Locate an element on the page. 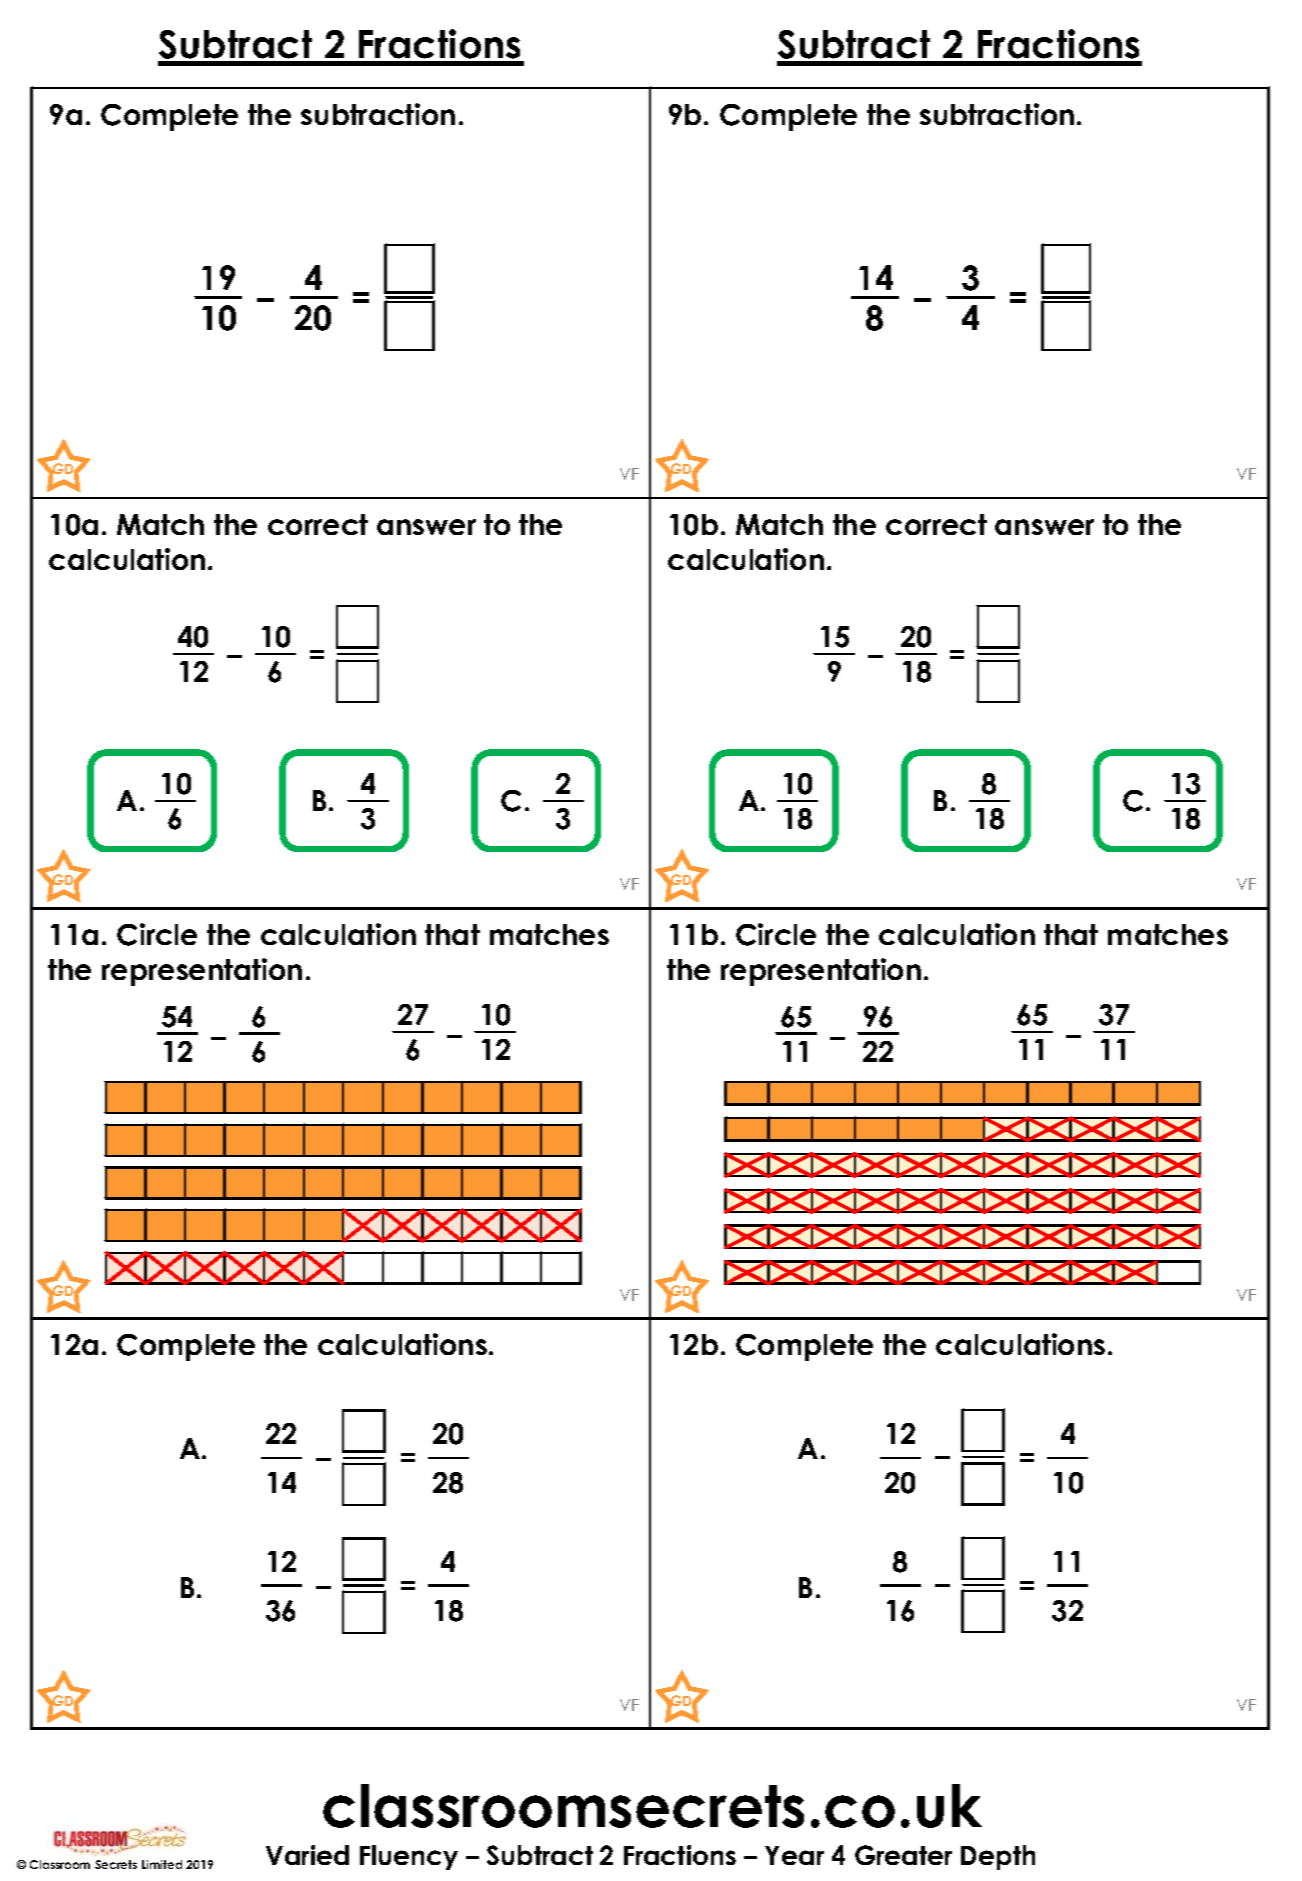 Image resolution: width=1302 pixels, height=1881 pixels. Year is located at coordinates (794, 1855).
